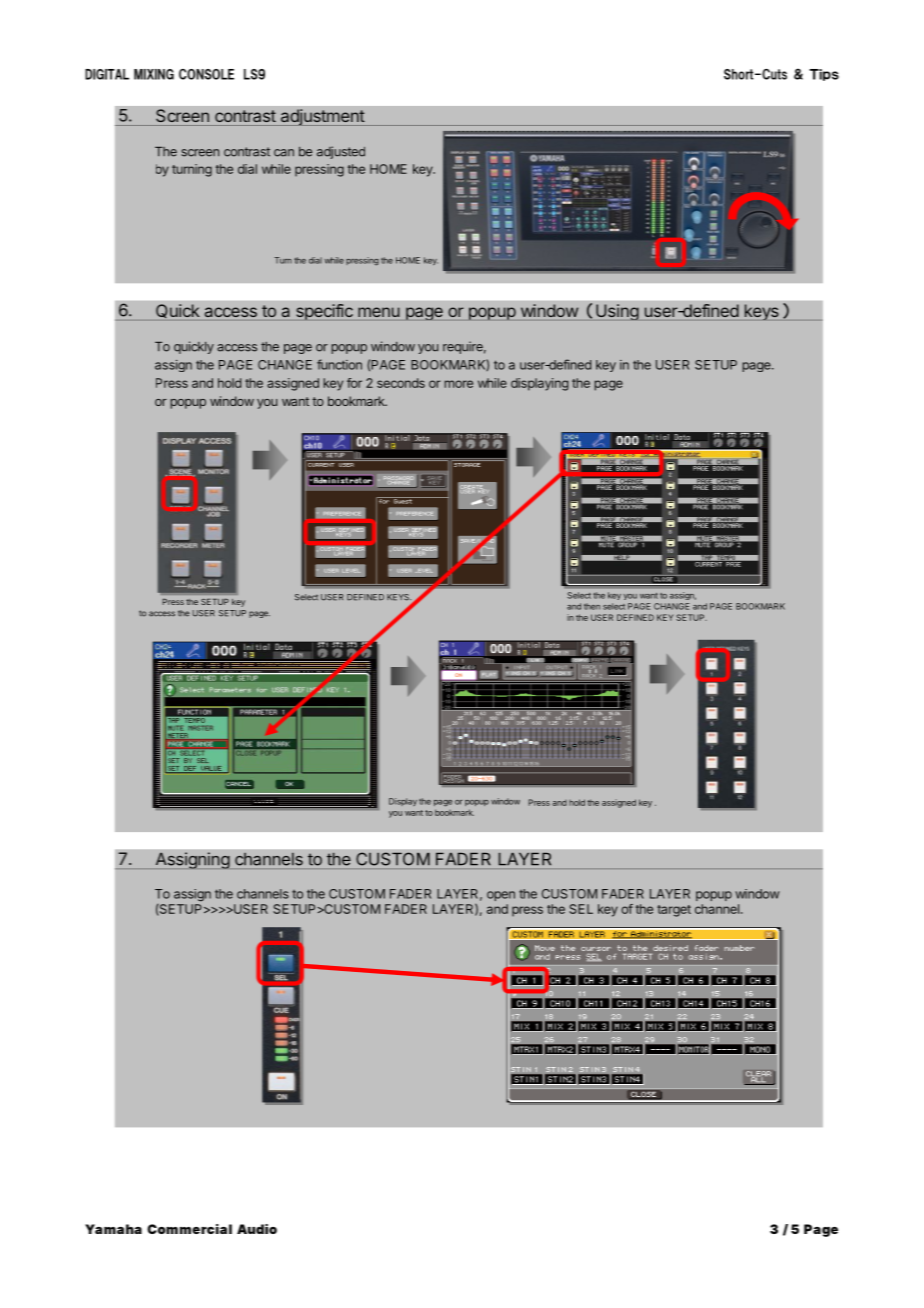 Image resolution: width=924 pixels, height=1308 pixels. I want to click on for, so click(354, 383).
